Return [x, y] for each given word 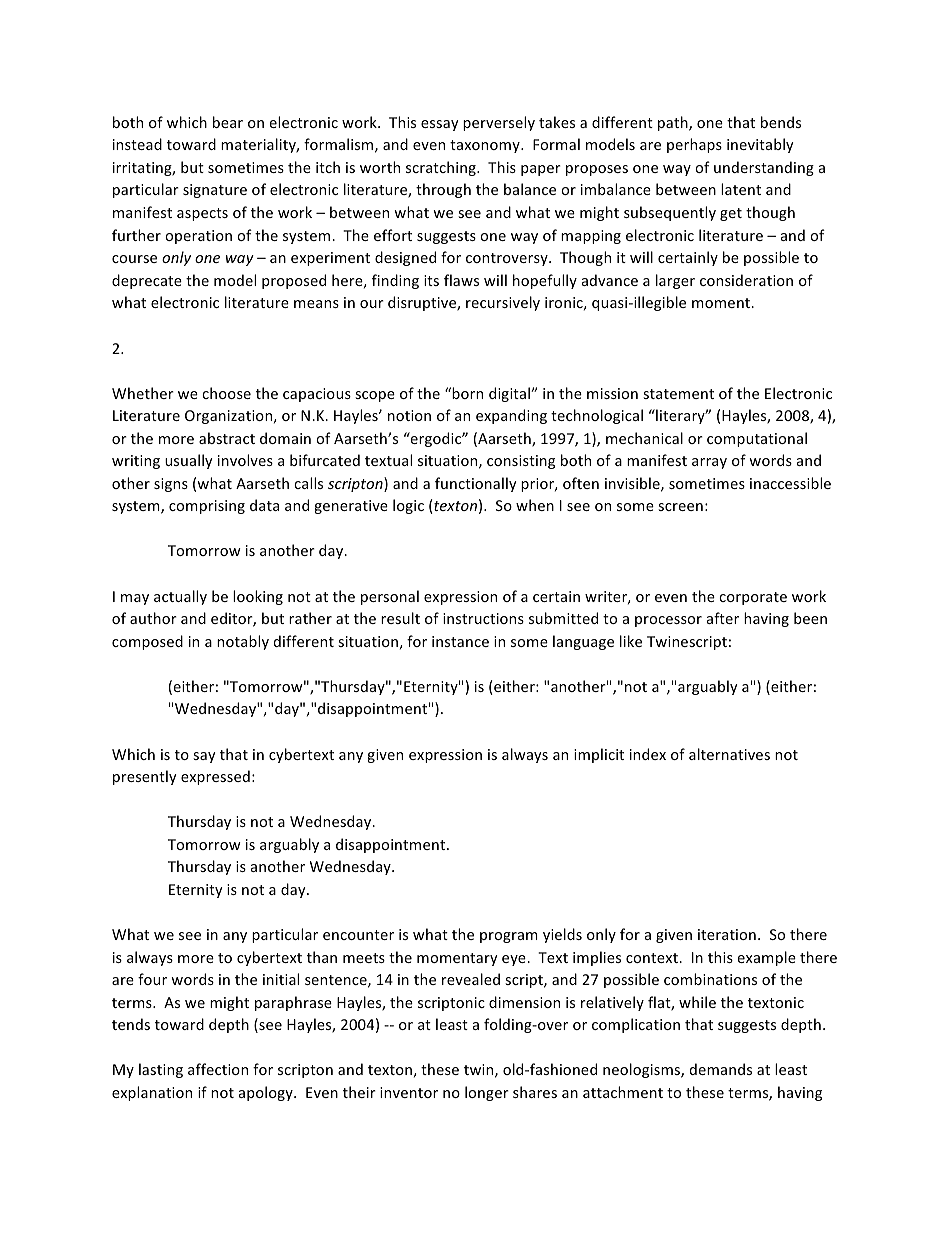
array [709, 463]
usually [189, 461]
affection [218, 1069]
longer [487, 1093]
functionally [476, 484]
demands [721, 1069]
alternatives [729, 754]
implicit [599, 755]
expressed [215, 777]
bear [228, 122]
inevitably [760, 145]
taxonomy [486, 146]
